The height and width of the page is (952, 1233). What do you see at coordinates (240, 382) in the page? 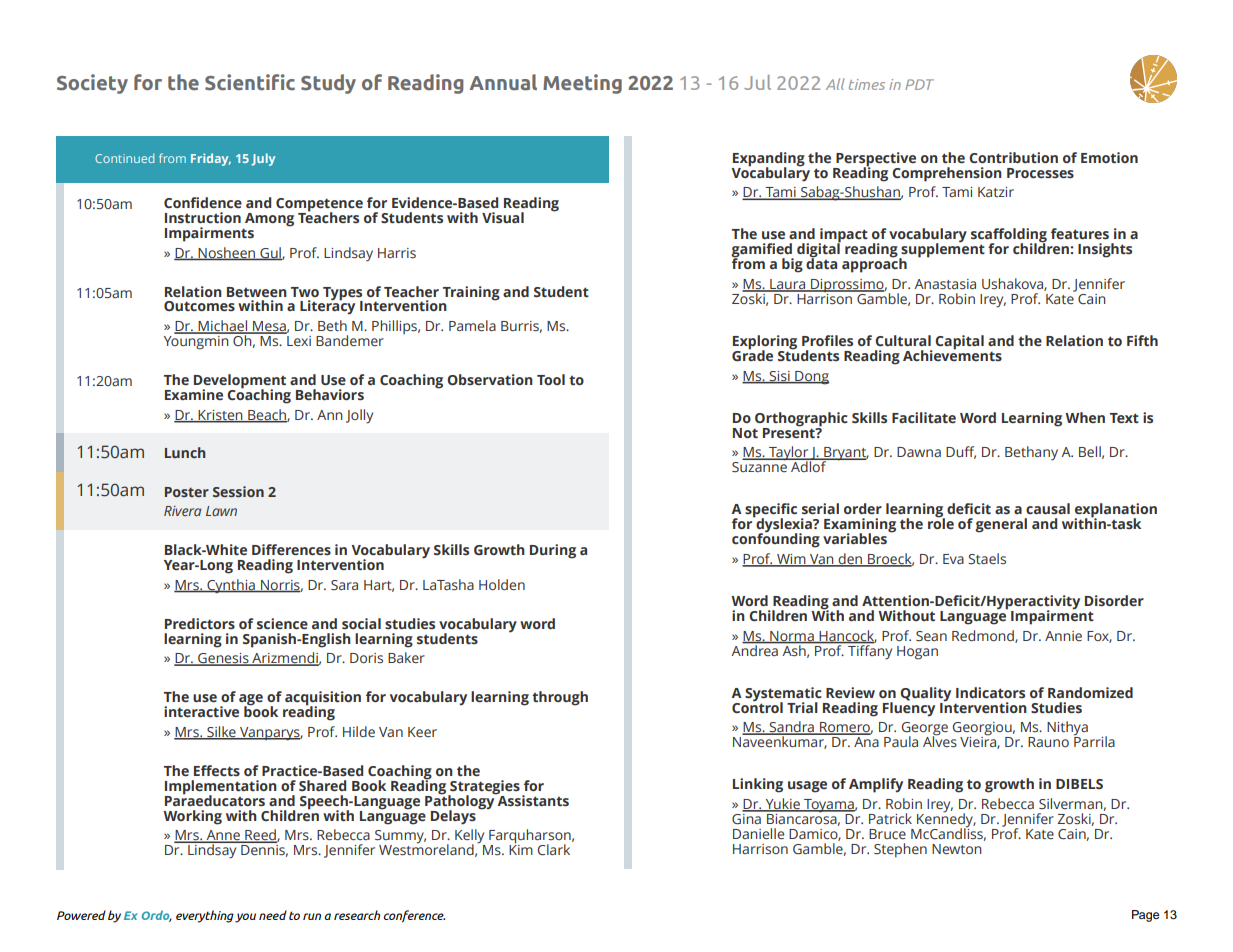
I see `Development` at bounding box center [240, 382].
